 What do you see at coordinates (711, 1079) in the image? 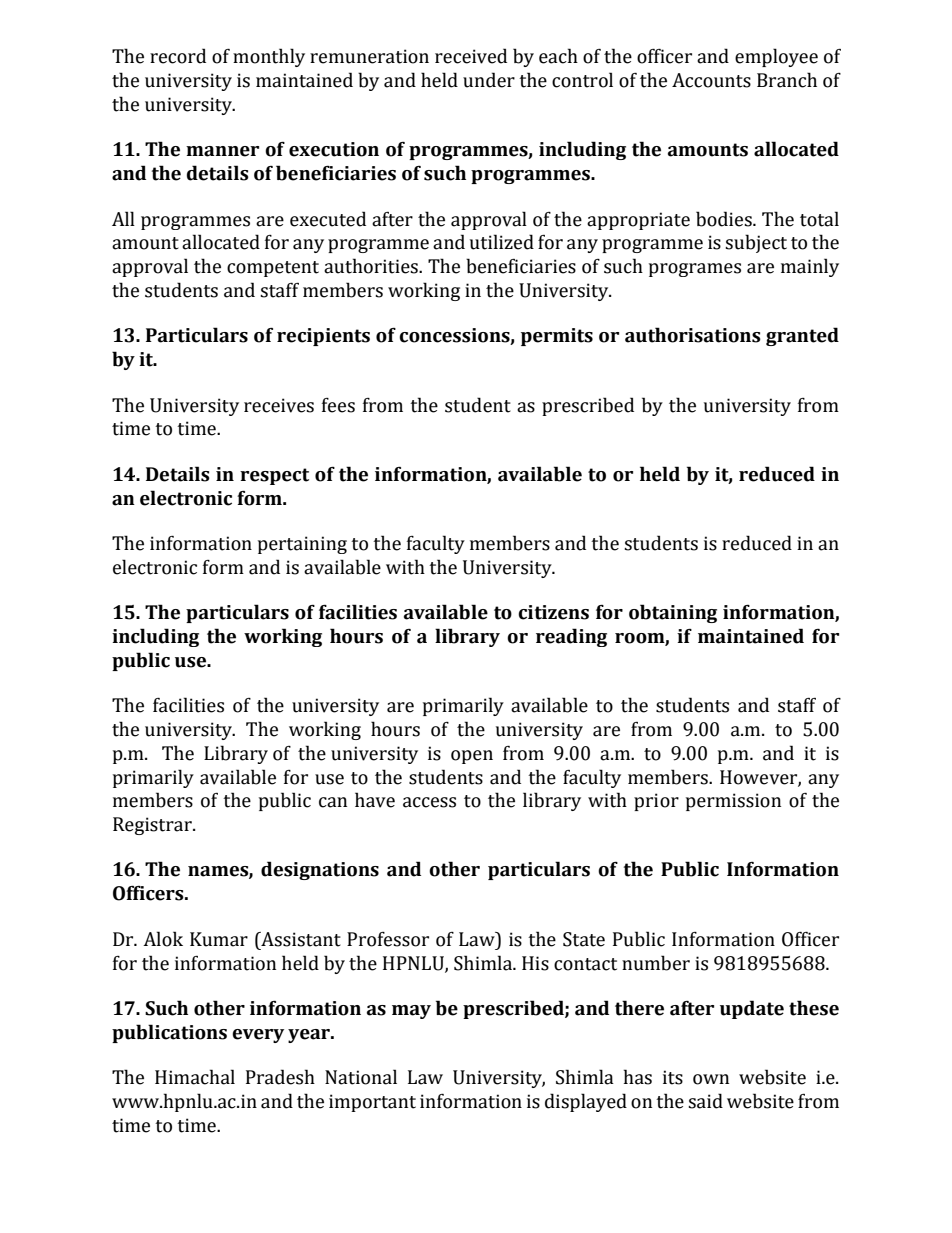
I see `own` at bounding box center [711, 1079].
